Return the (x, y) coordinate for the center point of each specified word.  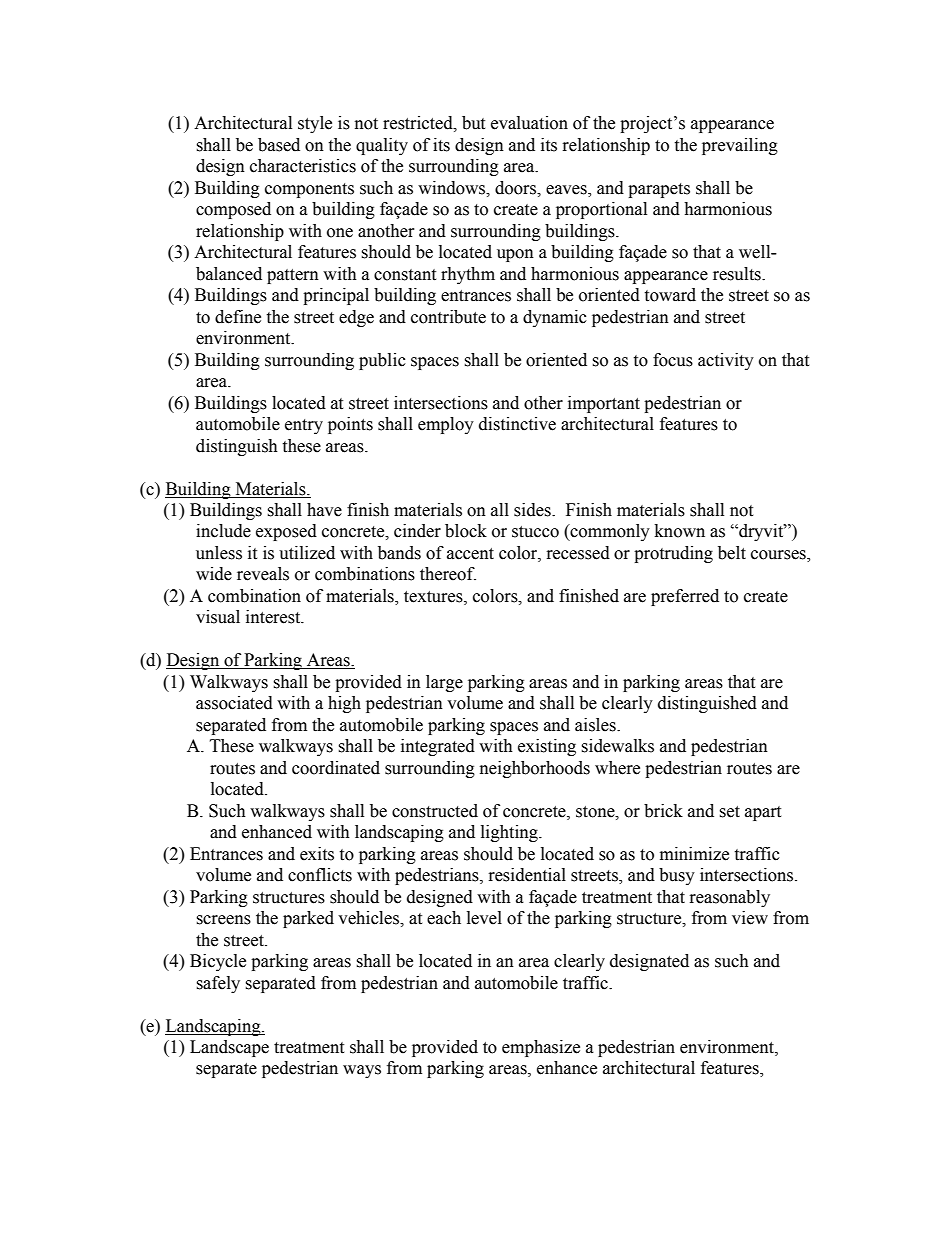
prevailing (740, 146)
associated (234, 703)
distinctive (517, 424)
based (279, 145)
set (729, 812)
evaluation (529, 123)
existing (547, 747)
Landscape (229, 1048)
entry (304, 426)
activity (726, 361)
